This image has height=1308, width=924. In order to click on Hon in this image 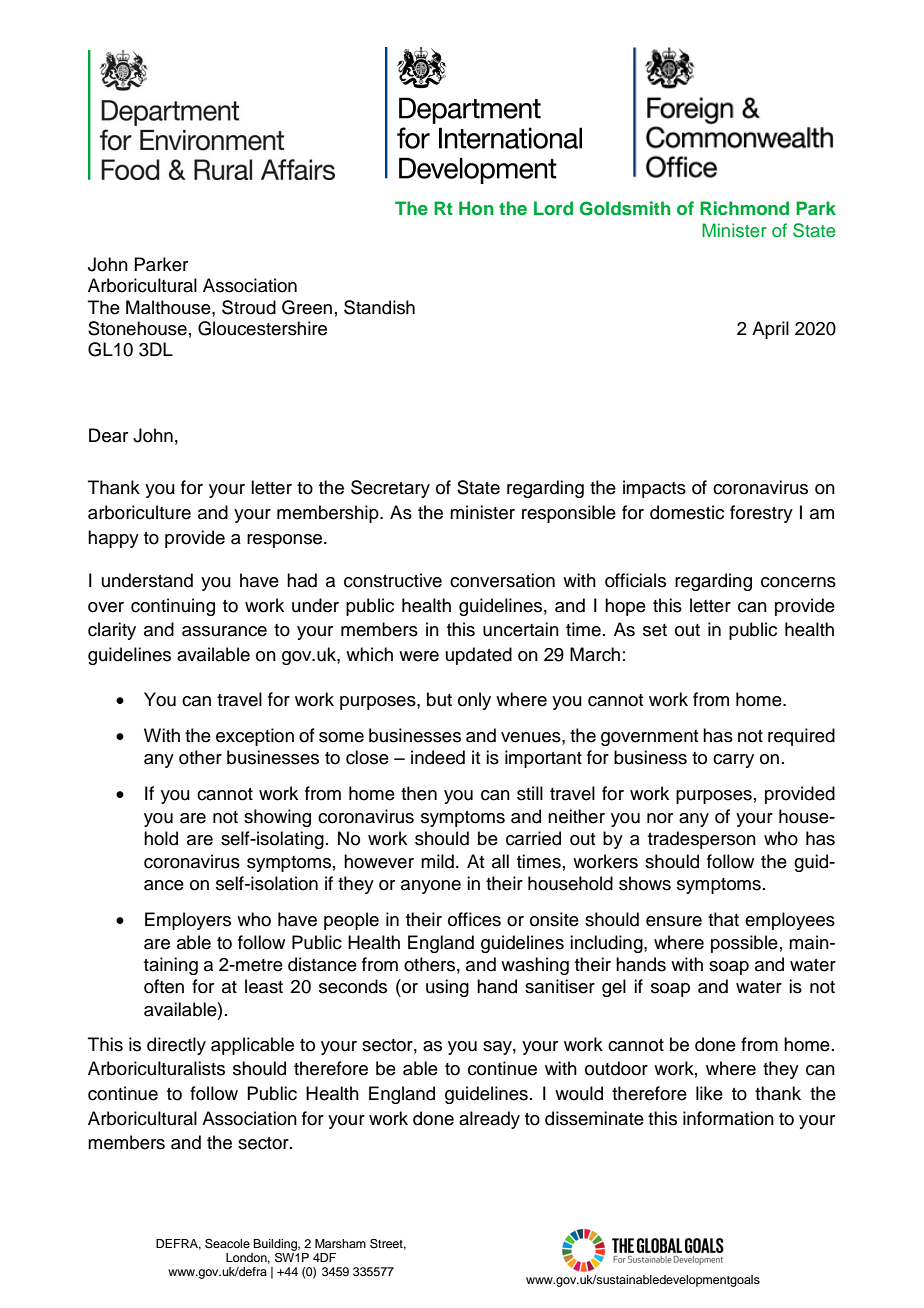, I will do `click(476, 208)`.
